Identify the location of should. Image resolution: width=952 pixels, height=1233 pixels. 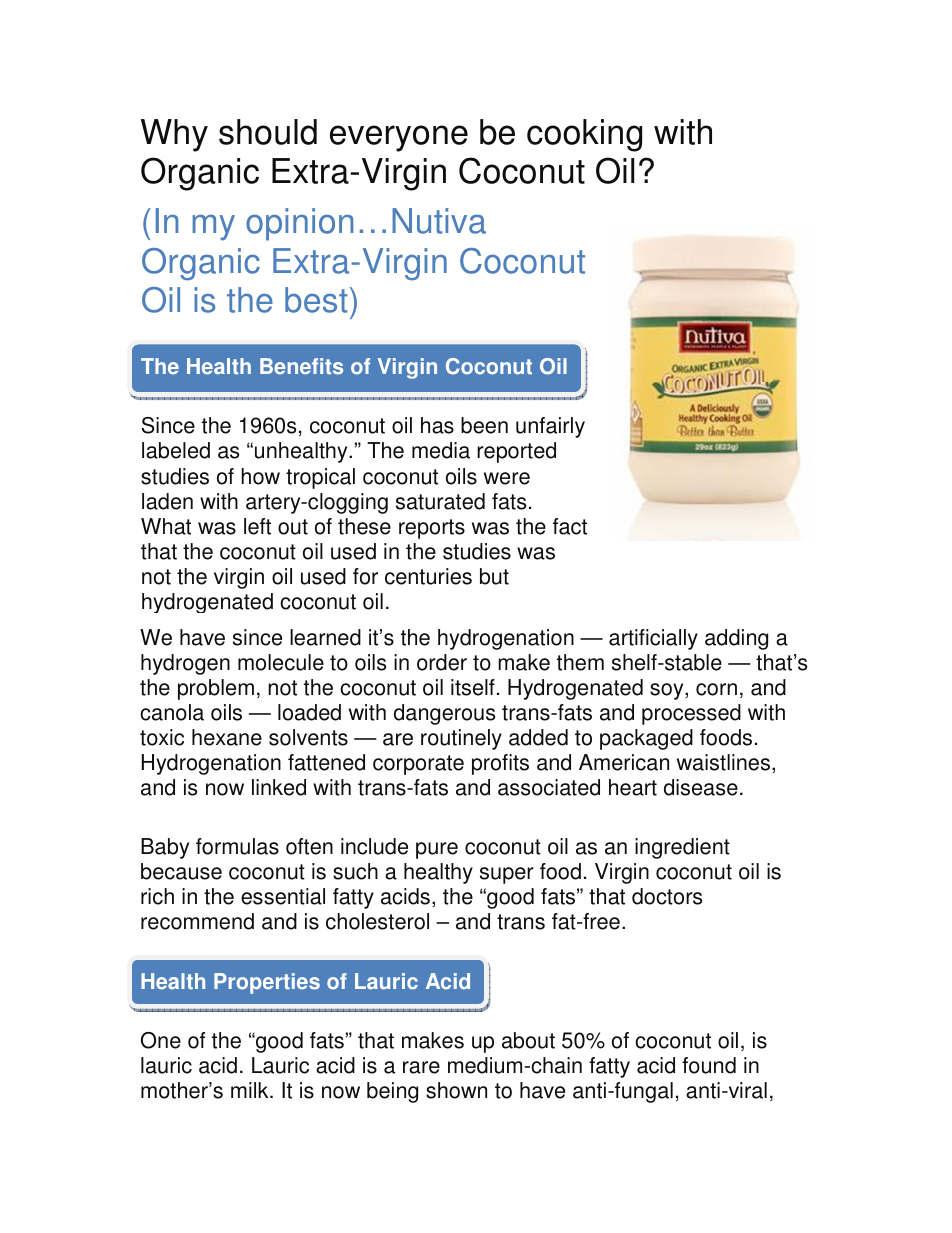
(268, 132).
